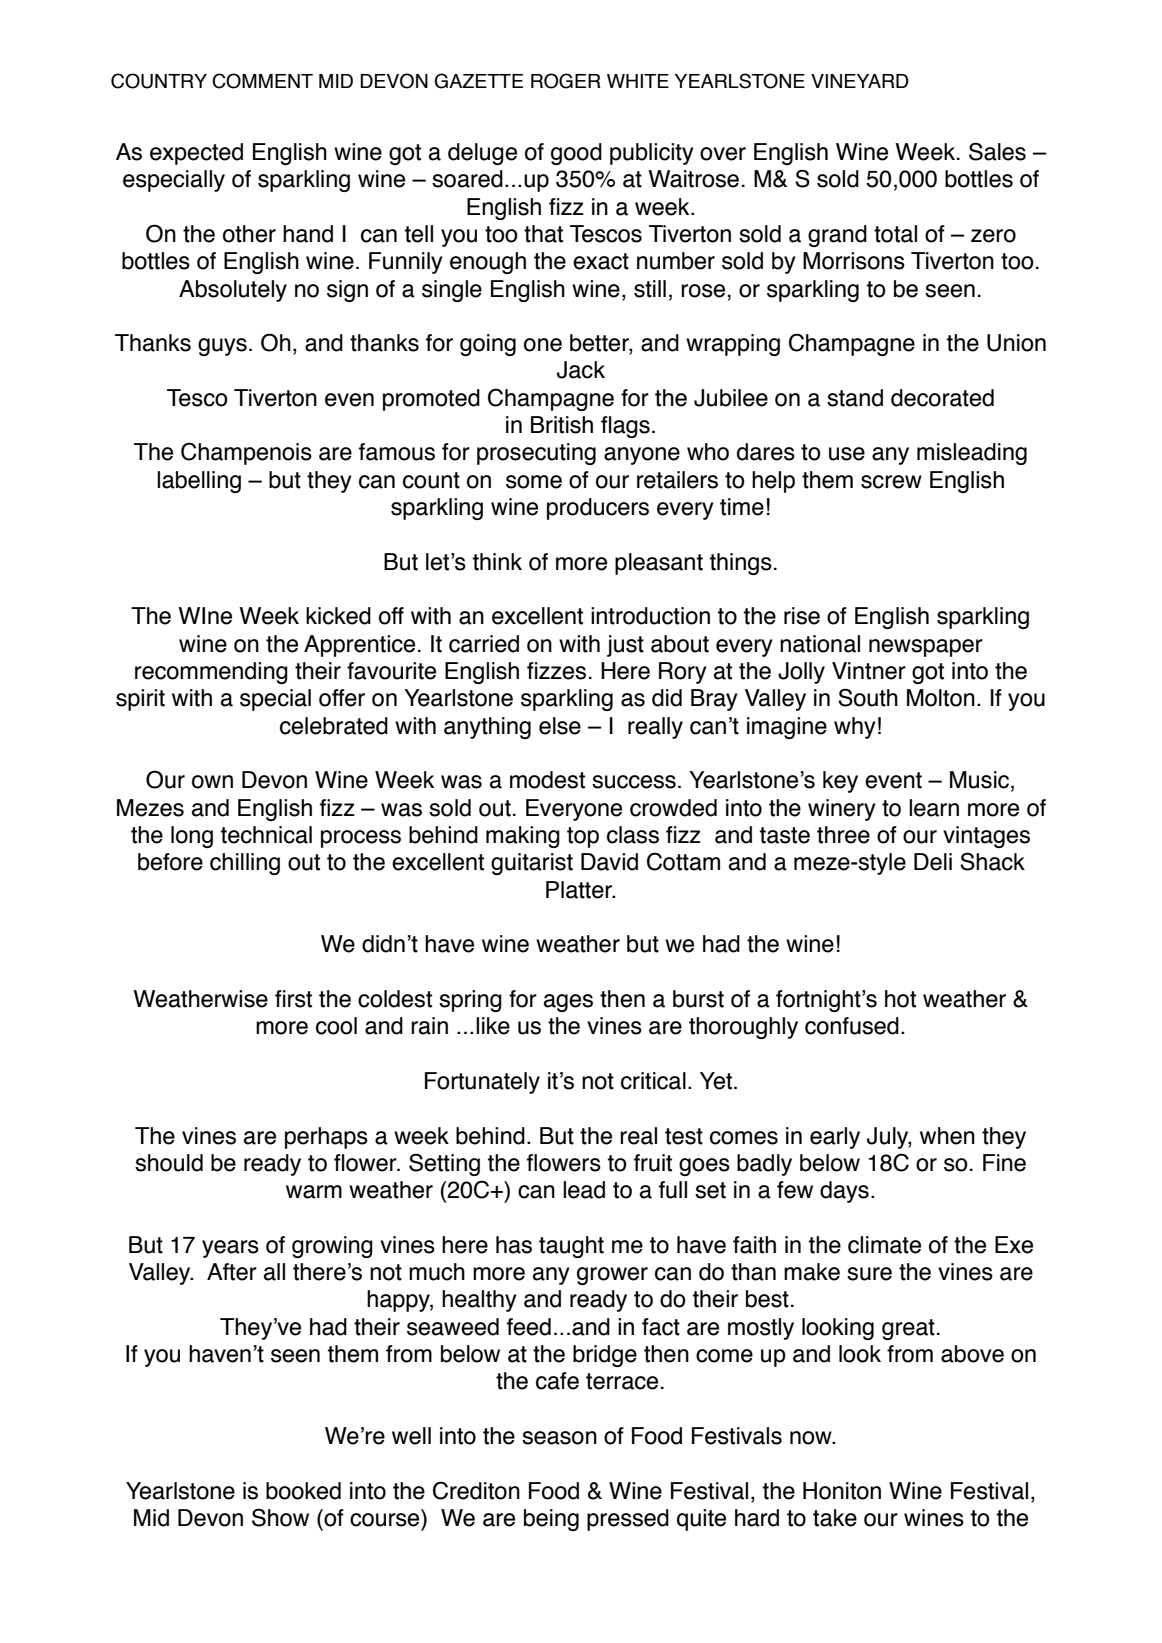 This screenshot has height=1643, width=1162. I want to click on Sales, so click(997, 151).
